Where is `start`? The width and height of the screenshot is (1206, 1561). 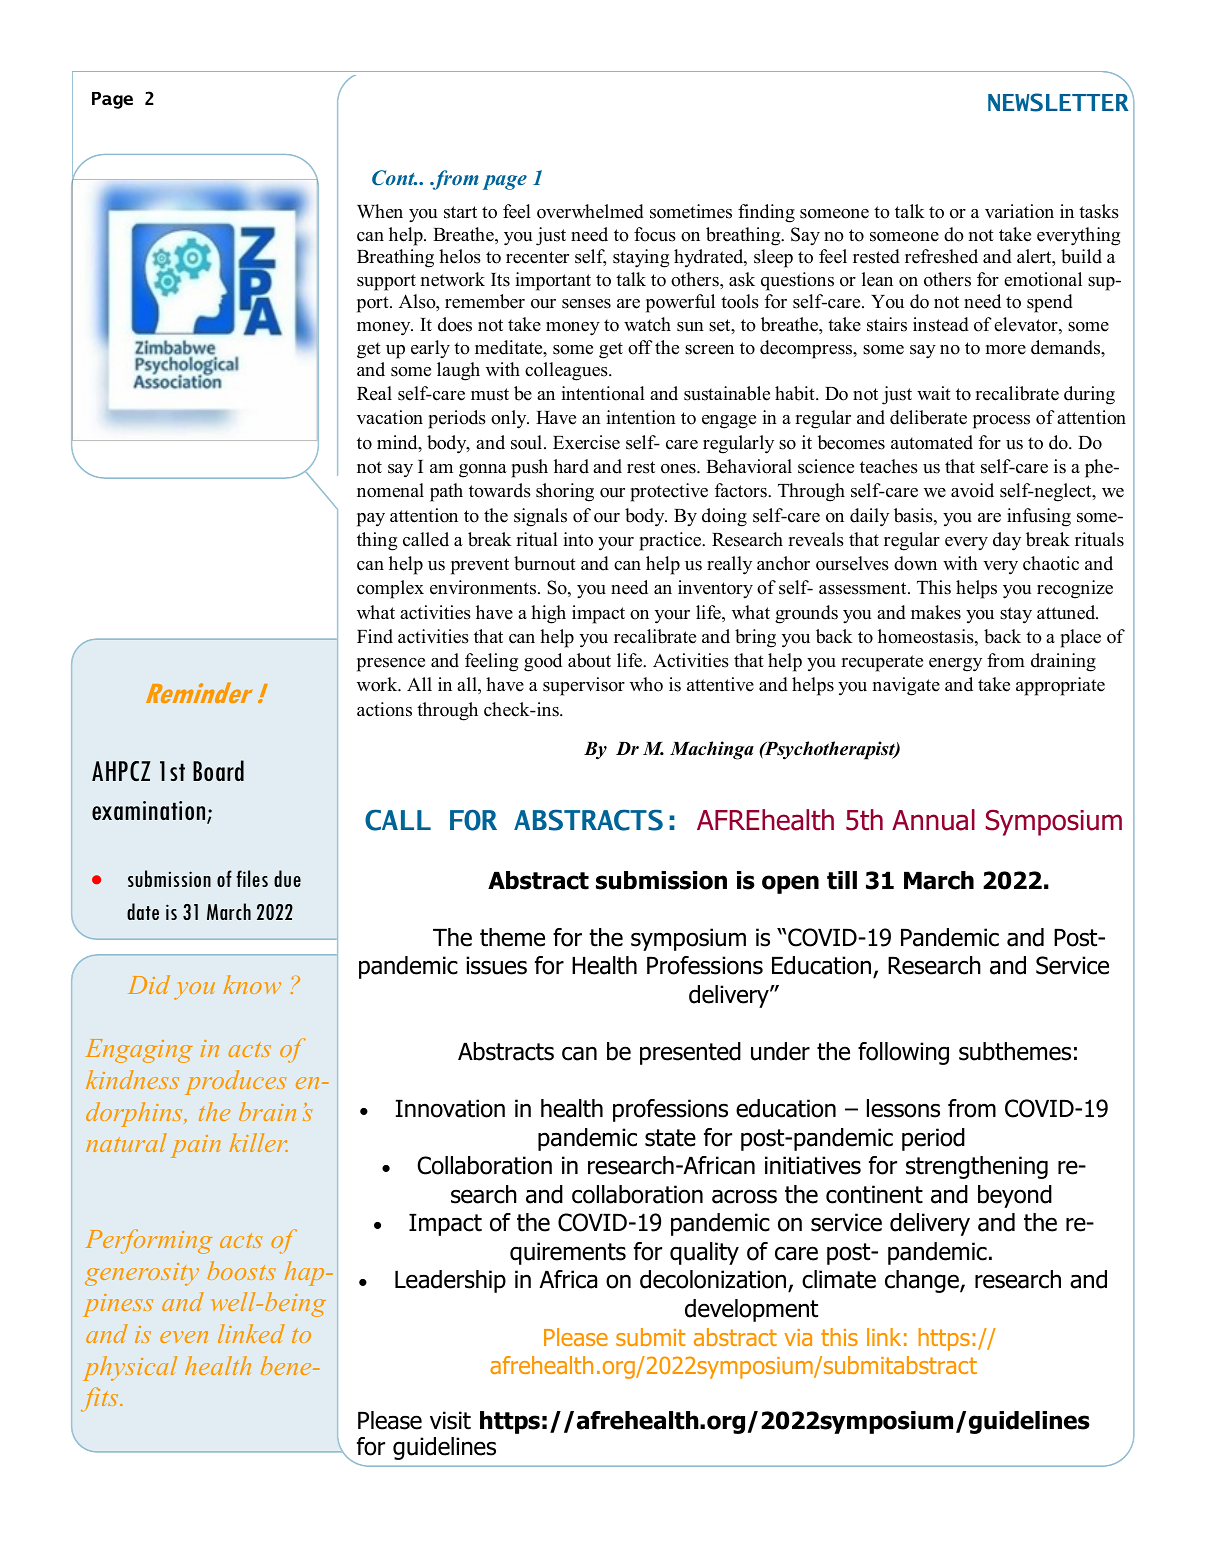
start is located at coordinates (460, 212).
